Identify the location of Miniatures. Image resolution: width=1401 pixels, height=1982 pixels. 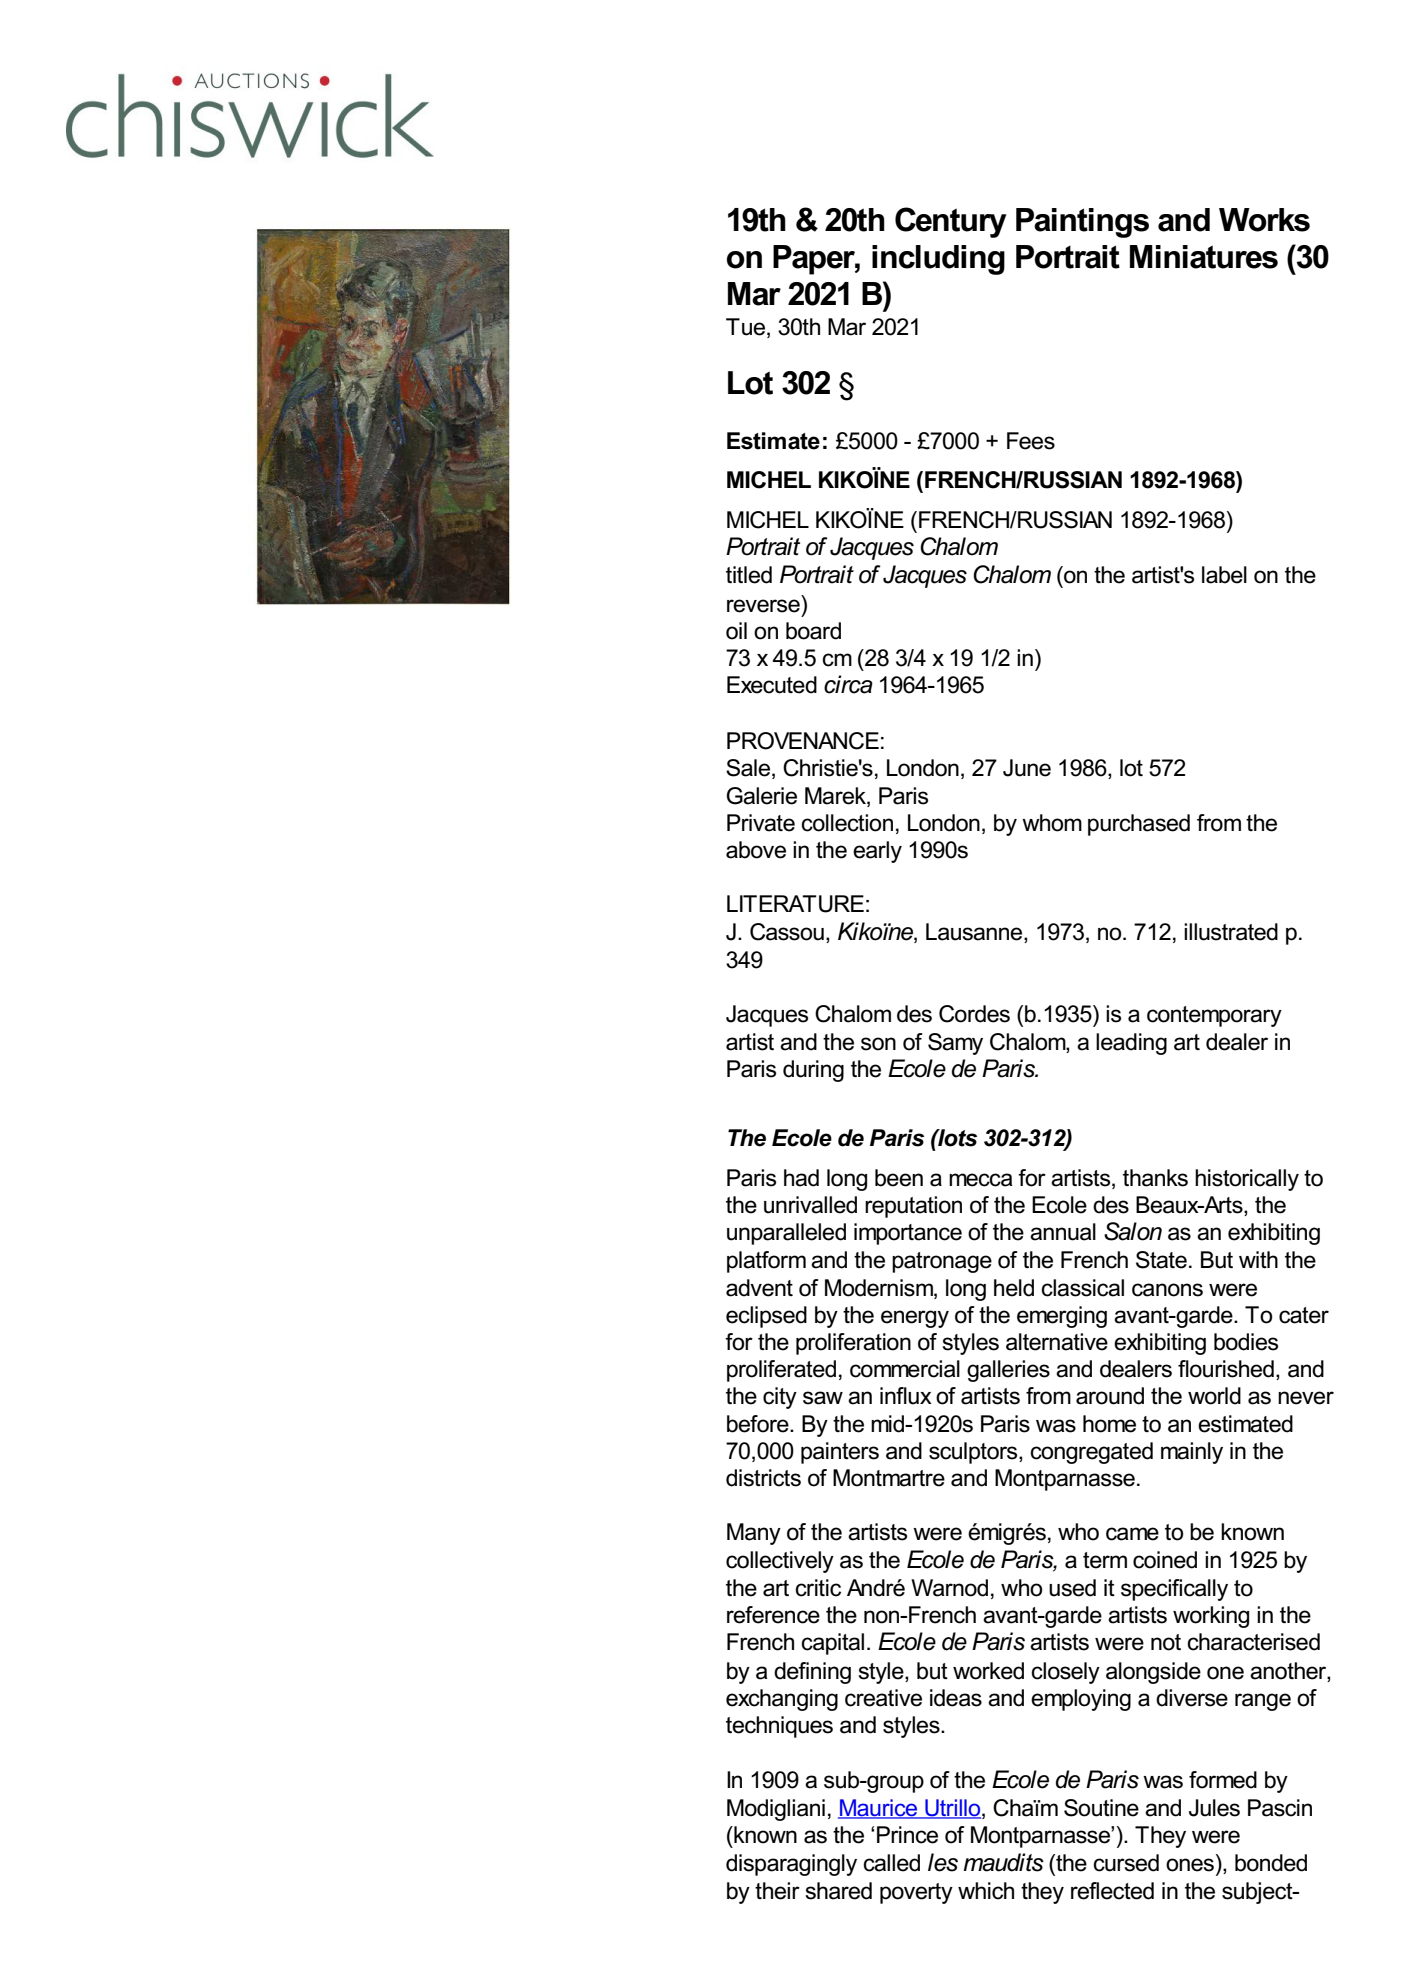
(1204, 257).
